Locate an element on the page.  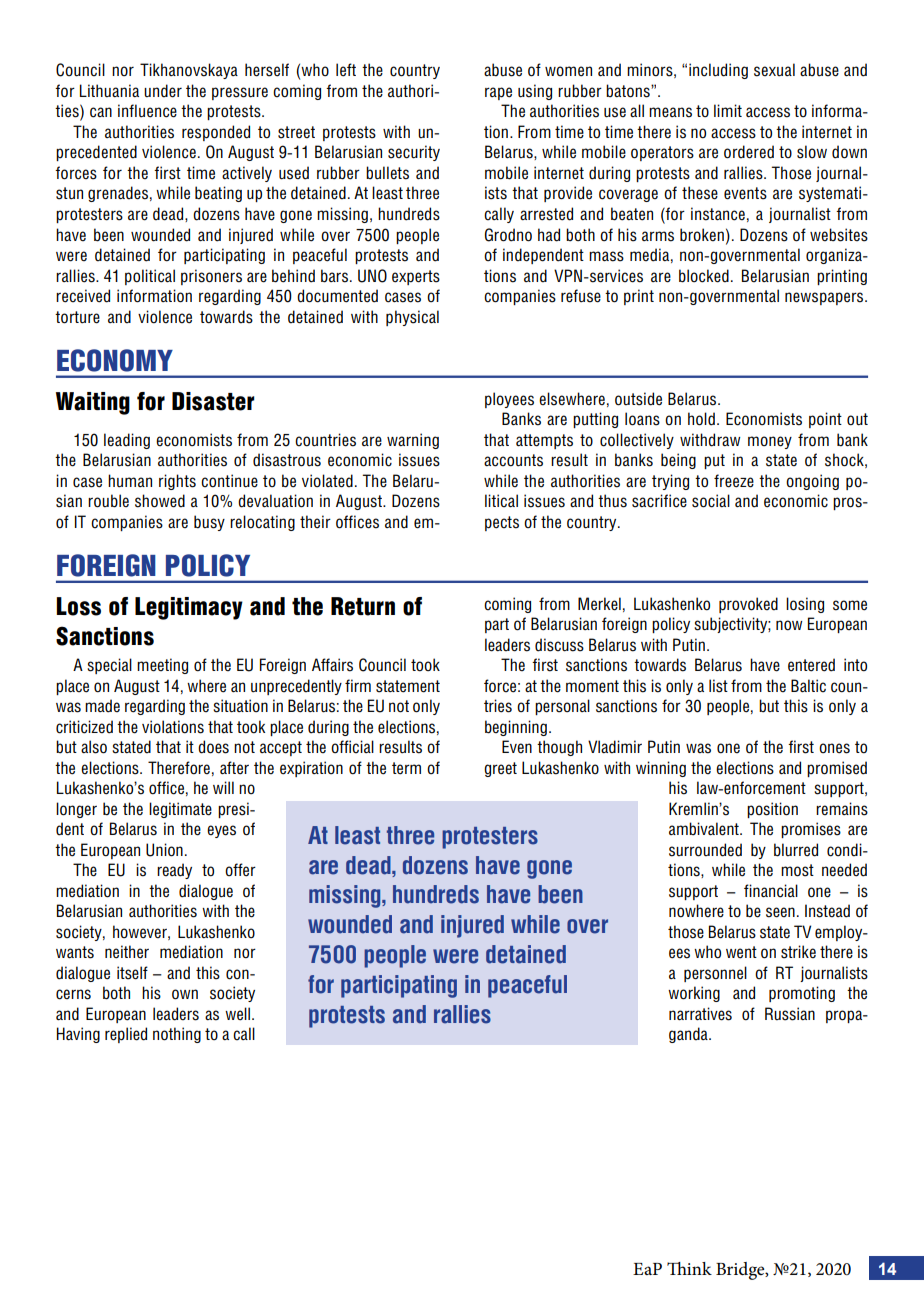
using is located at coordinates (535, 92).
